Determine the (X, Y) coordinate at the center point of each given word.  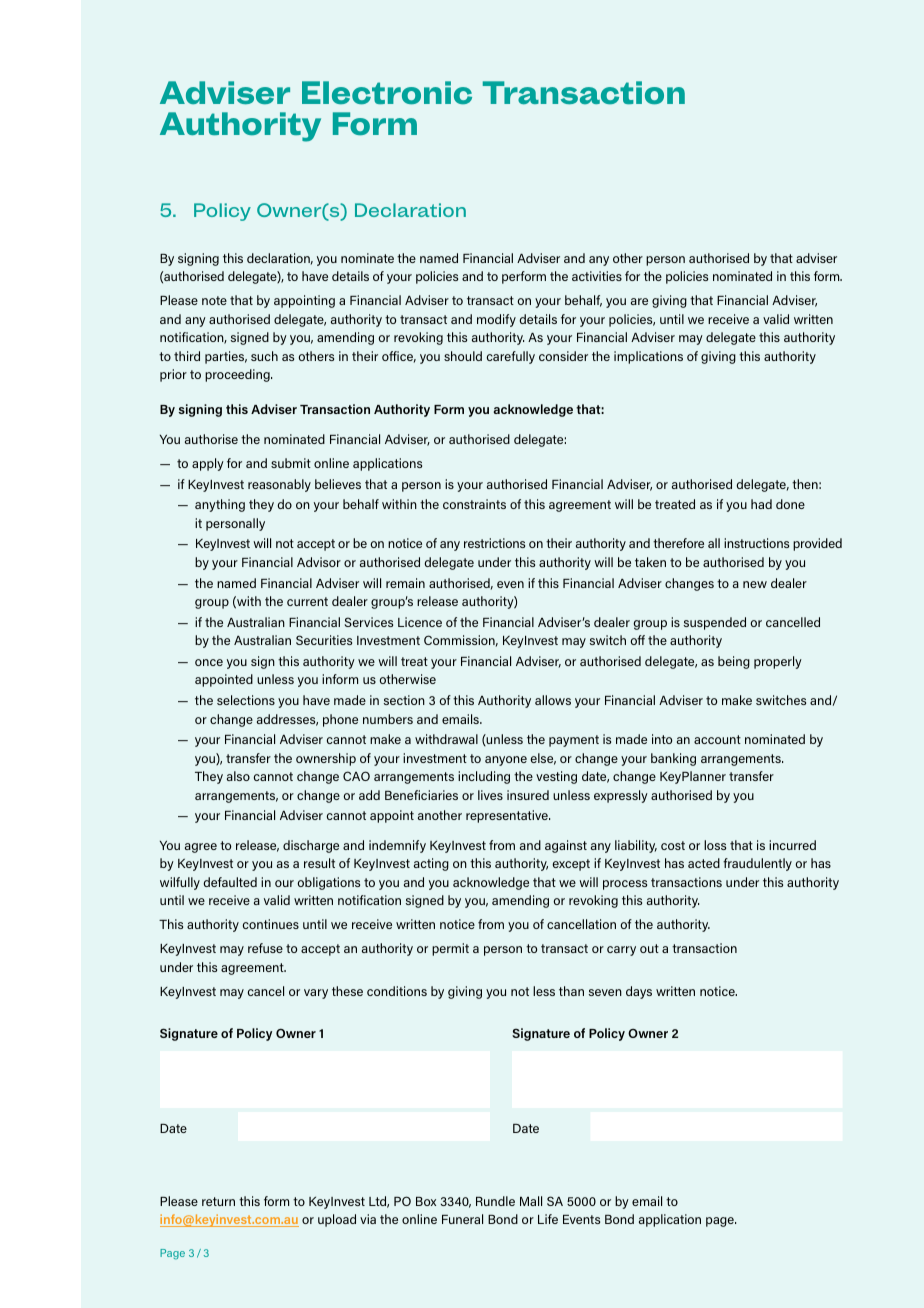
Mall (531, 1201)
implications (648, 357)
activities (597, 276)
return (218, 1201)
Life (548, 1219)
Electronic (387, 93)
